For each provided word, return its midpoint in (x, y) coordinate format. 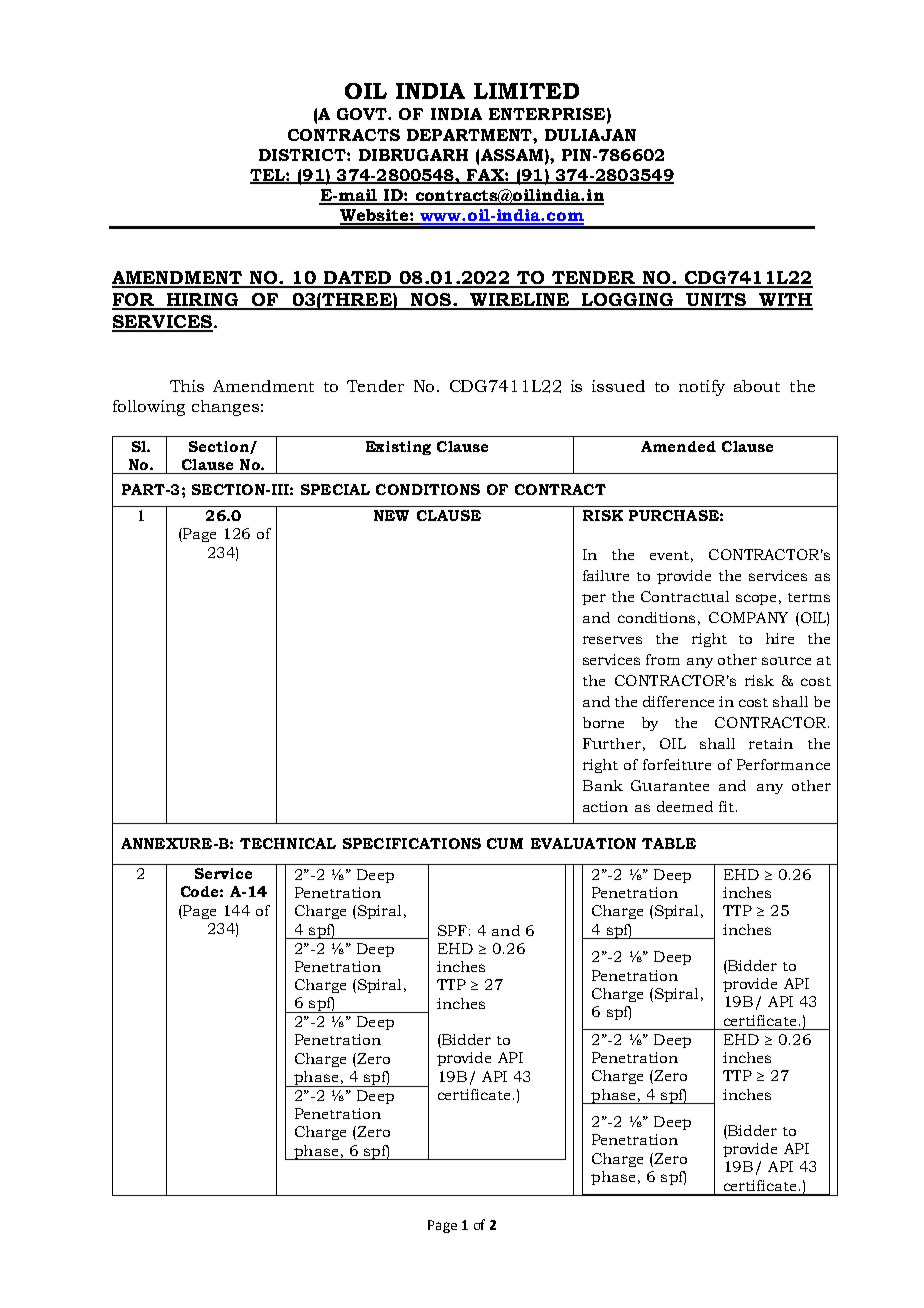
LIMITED (526, 91)
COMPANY (748, 617)
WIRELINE (520, 301)
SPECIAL (335, 489)
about (757, 386)
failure (606, 575)
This (187, 386)
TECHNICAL (288, 843)
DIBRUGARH (413, 155)
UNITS (716, 301)
